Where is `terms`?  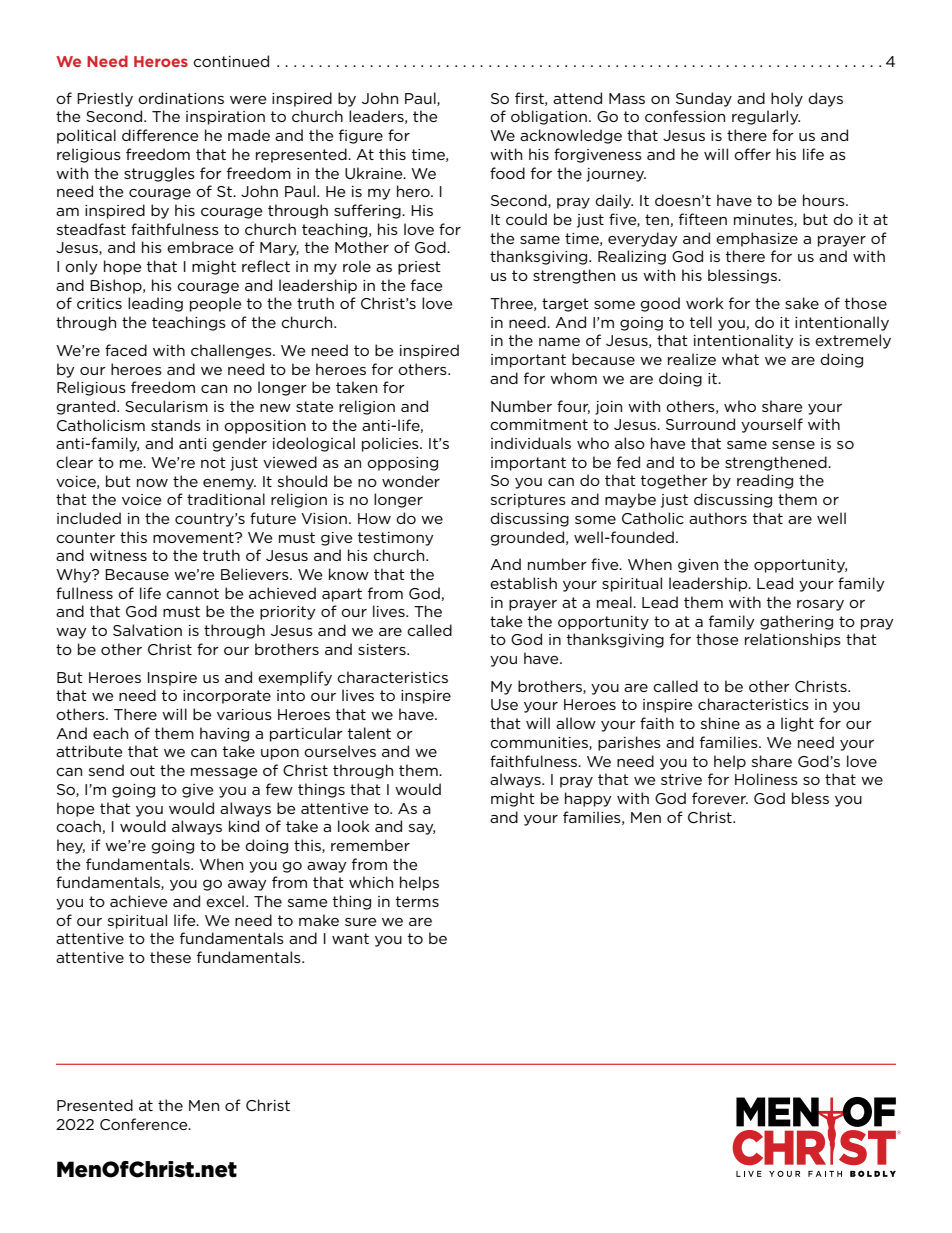
terms is located at coordinates (417, 901).
